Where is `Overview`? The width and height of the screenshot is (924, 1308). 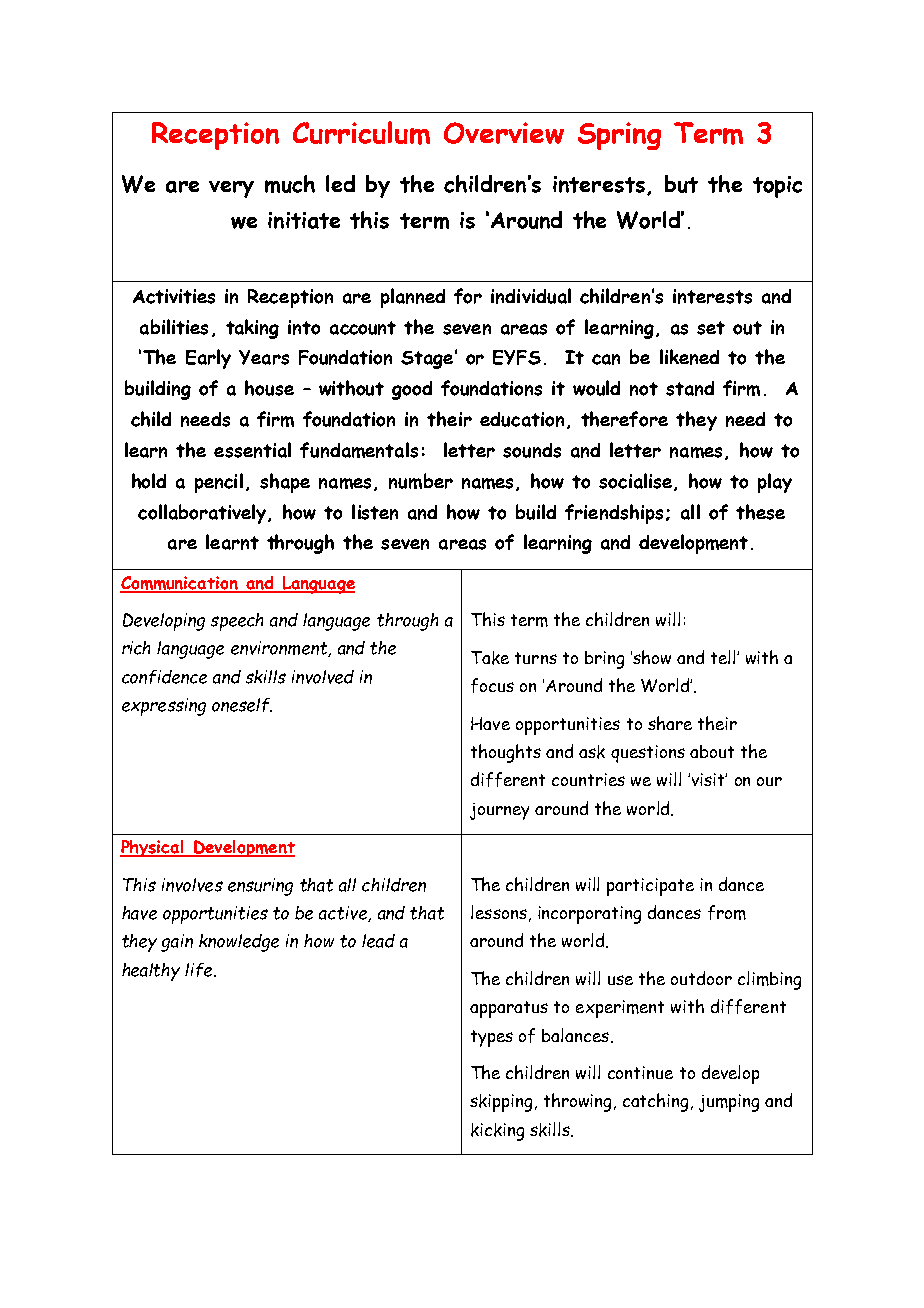
Overview is located at coordinates (504, 133).
